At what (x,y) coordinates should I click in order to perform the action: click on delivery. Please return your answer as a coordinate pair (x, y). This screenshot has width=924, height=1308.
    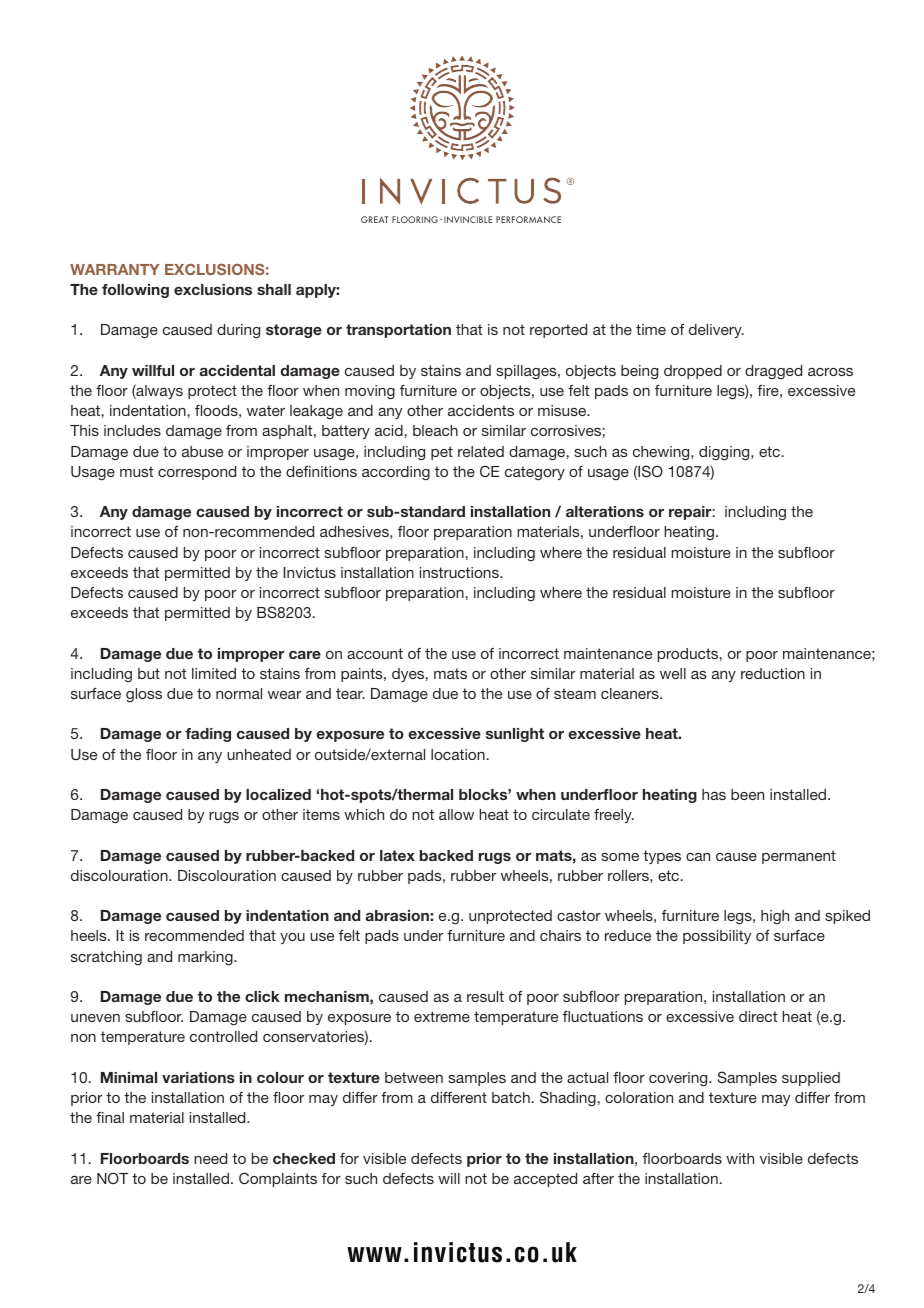
    Looking at the image, I should click on (716, 331).
